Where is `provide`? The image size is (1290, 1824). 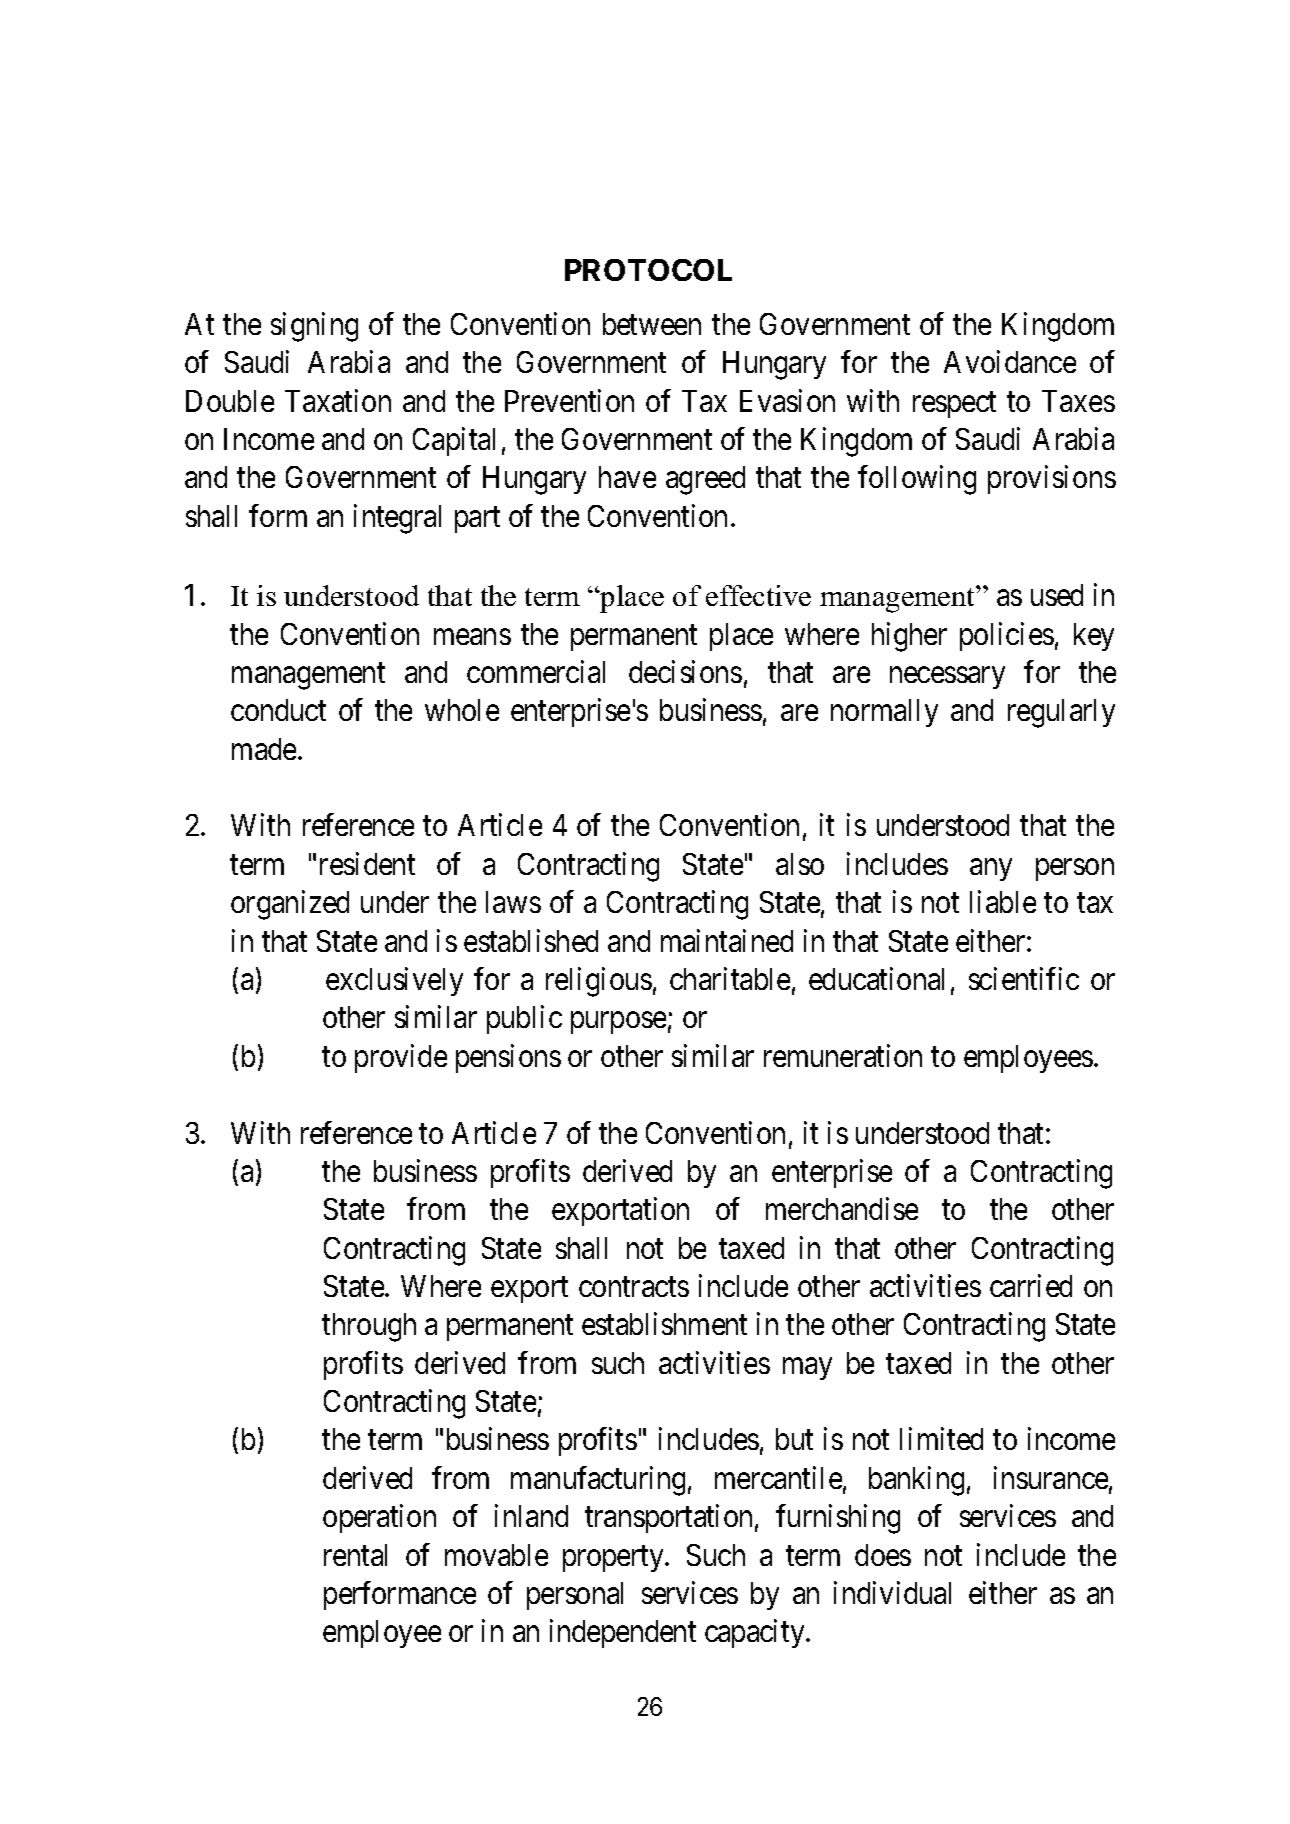 provide is located at coordinates (401, 1058).
